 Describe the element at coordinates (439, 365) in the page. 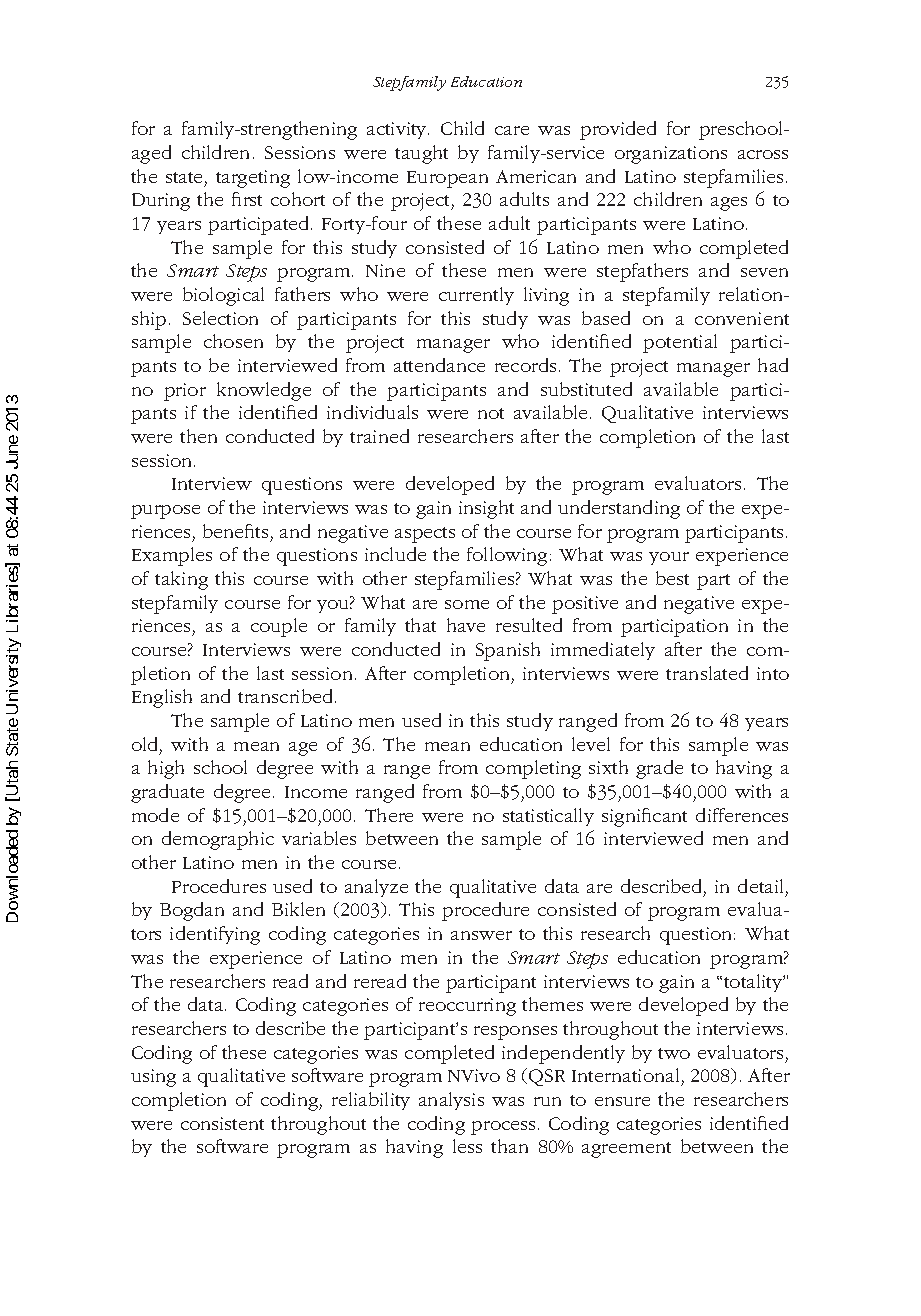

I see `attendance` at that location.
